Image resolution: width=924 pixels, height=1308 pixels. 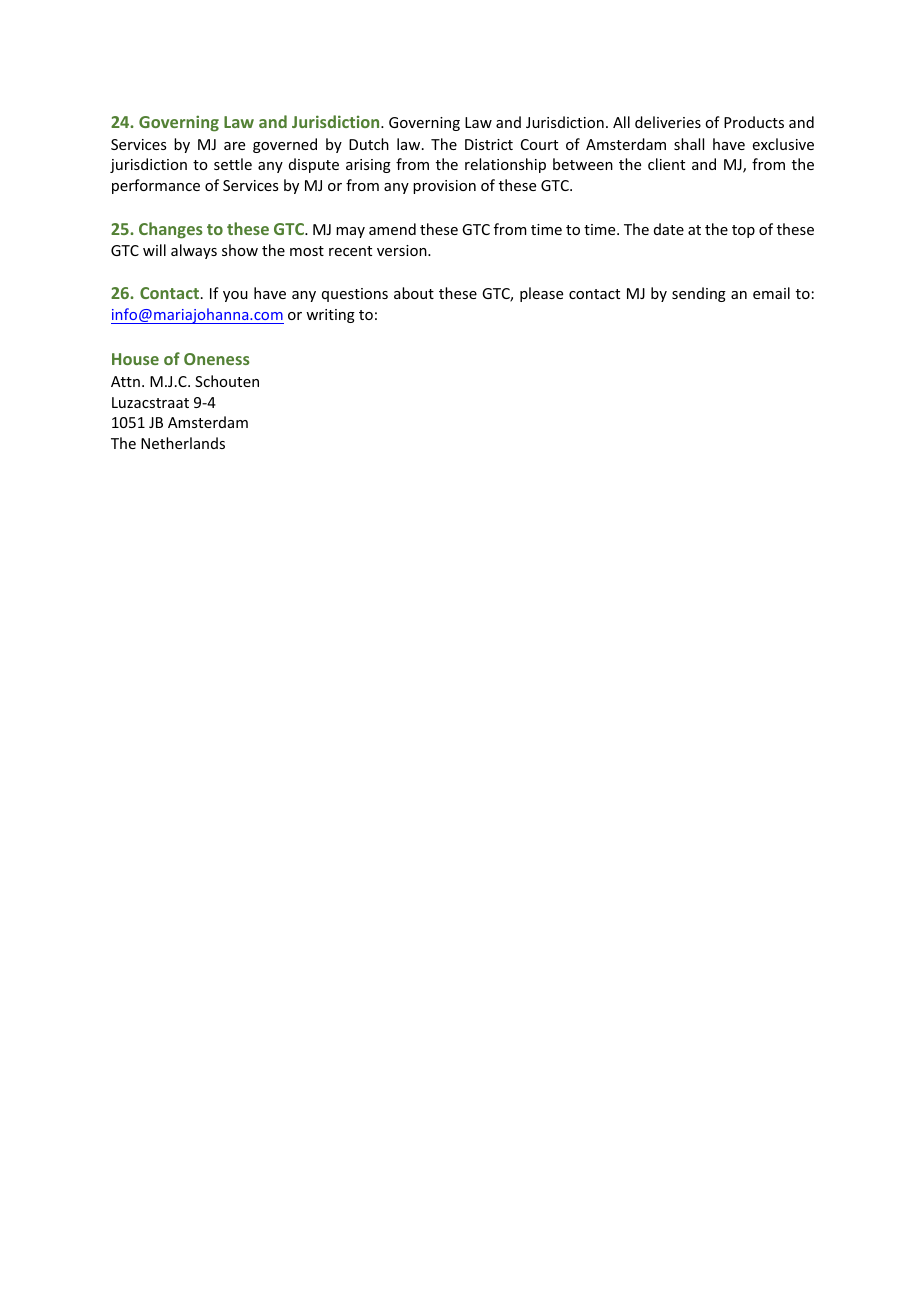 I want to click on you, so click(x=235, y=296).
